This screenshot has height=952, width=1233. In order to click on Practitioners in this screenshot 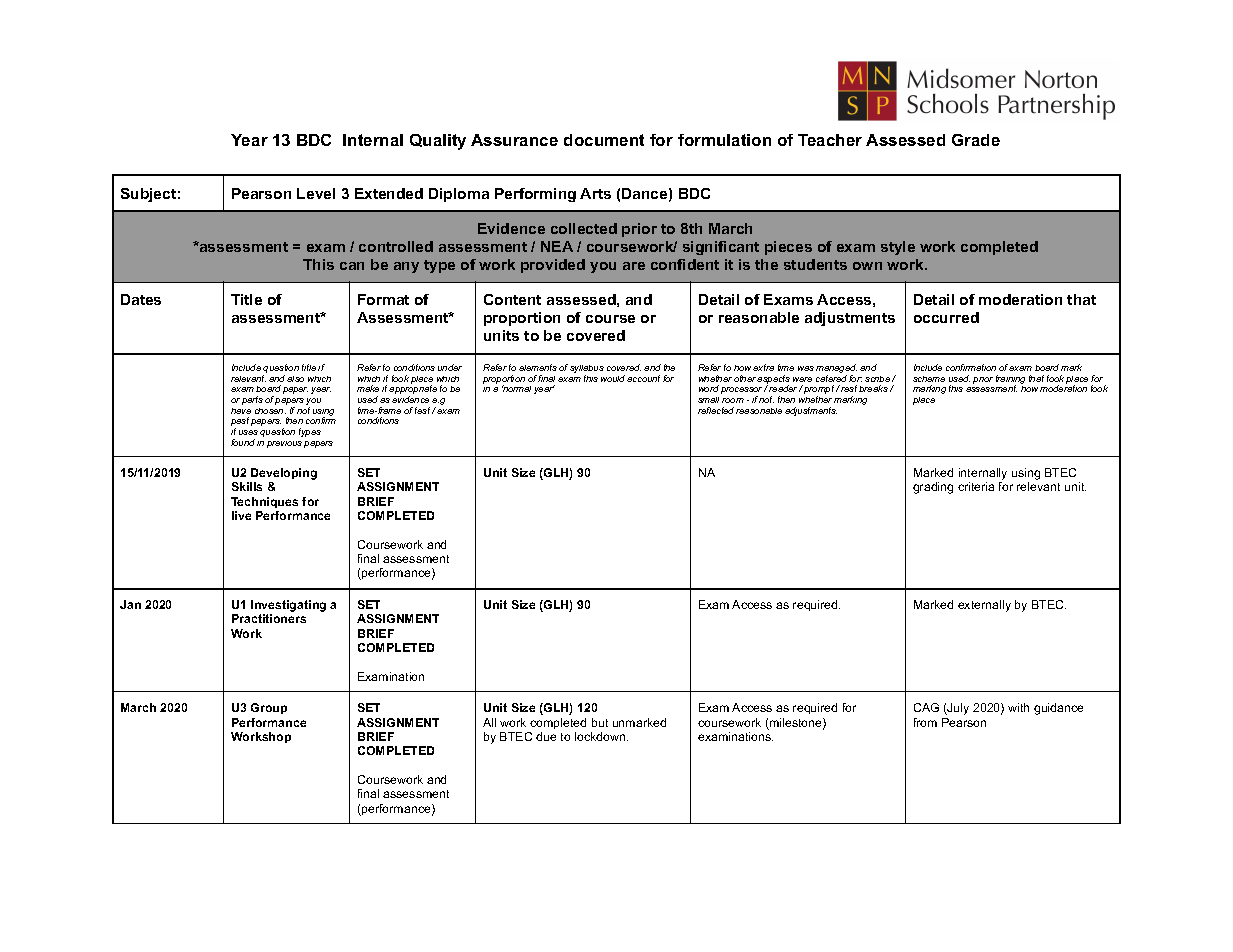, I will do `click(269, 618)`.
